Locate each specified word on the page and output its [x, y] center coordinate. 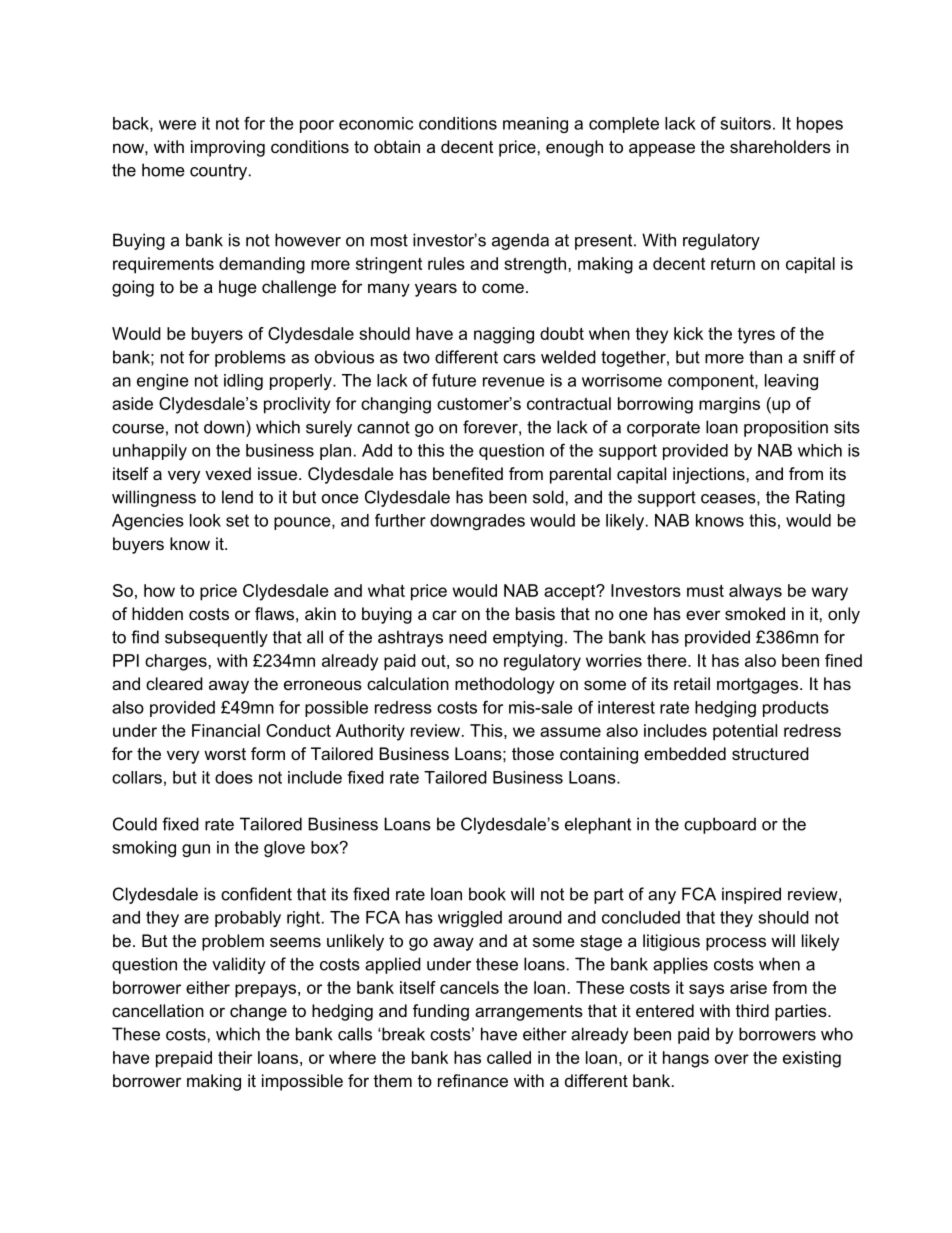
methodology [505, 685]
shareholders [780, 146]
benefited [468, 473]
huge [238, 288]
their [235, 1057]
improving [228, 148]
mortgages [759, 686]
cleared [174, 683]
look [205, 520]
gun [196, 850]
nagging [504, 335]
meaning [535, 125]
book [487, 894]
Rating [820, 498]
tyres [756, 336]
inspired [751, 895]
